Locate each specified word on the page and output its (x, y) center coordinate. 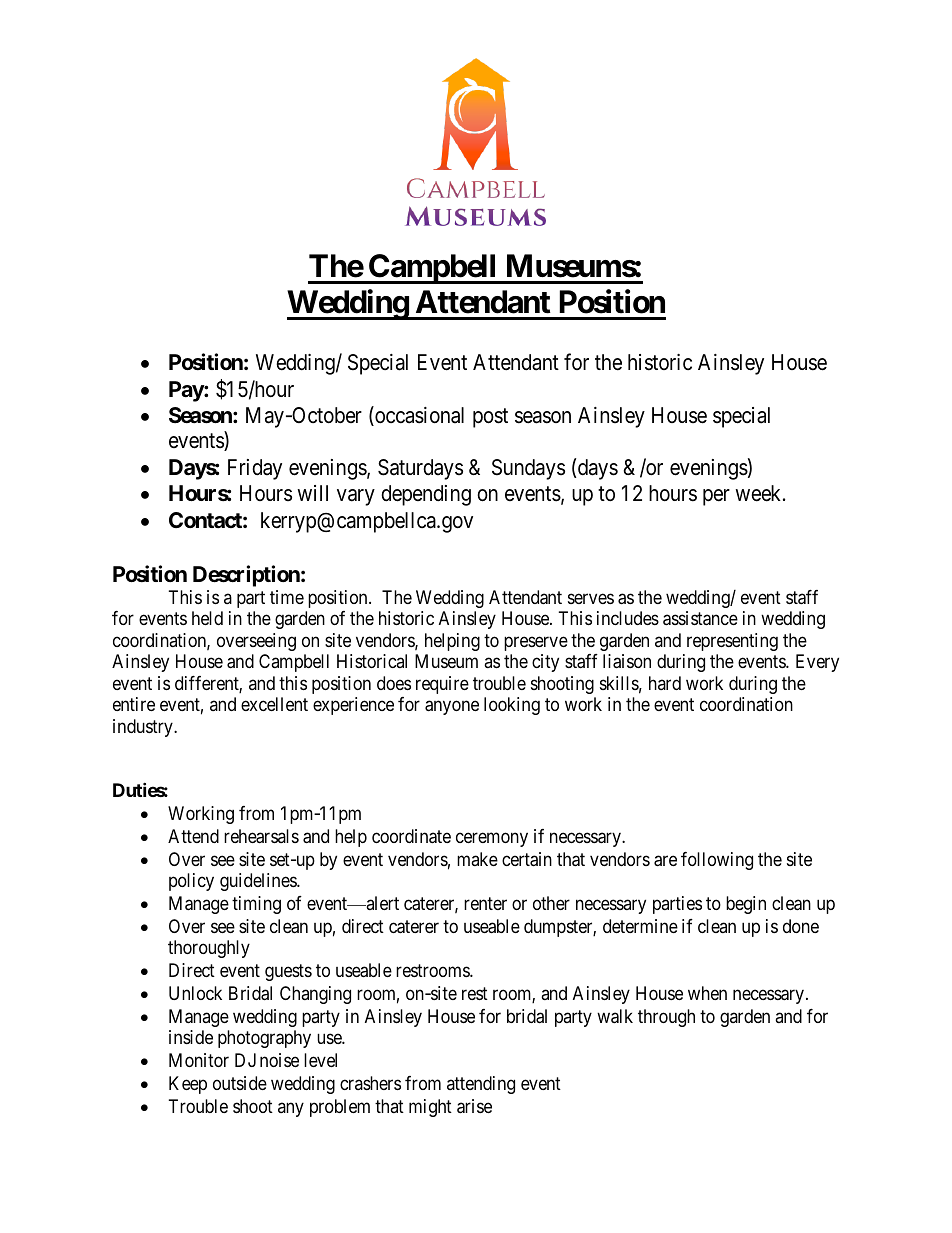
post (490, 418)
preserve (536, 643)
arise (474, 1106)
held (207, 618)
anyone (452, 708)
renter (485, 903)
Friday (255, 469)
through (666, 1018)
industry (144, 728)
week (759, 493)
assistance (700, 618)
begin (746, 905)
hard (665, 683)
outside (240, 1083)
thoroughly (209, 949)
